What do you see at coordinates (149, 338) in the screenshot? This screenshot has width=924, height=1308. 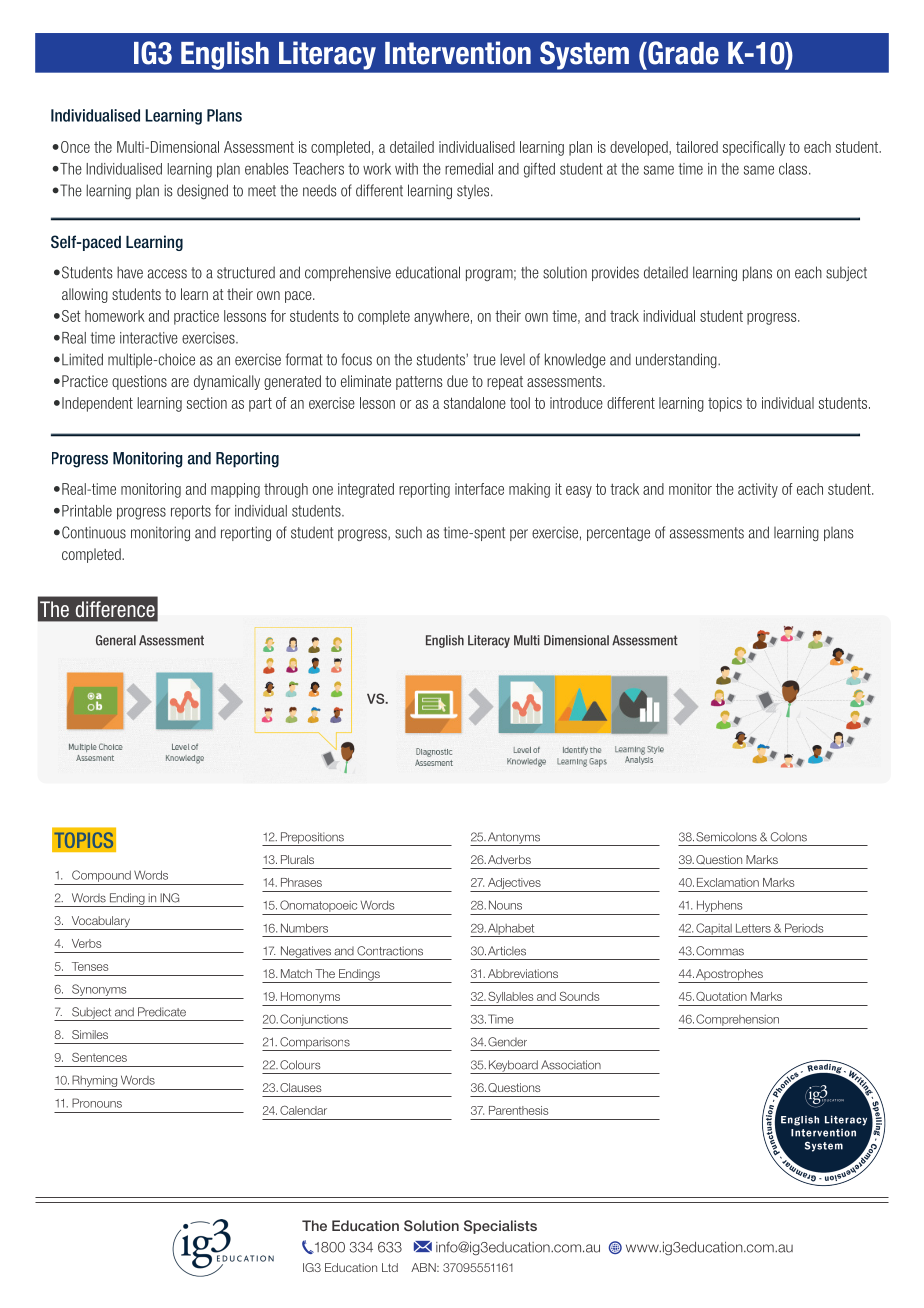 I see `interactive` at bounding box center [149, 338].
